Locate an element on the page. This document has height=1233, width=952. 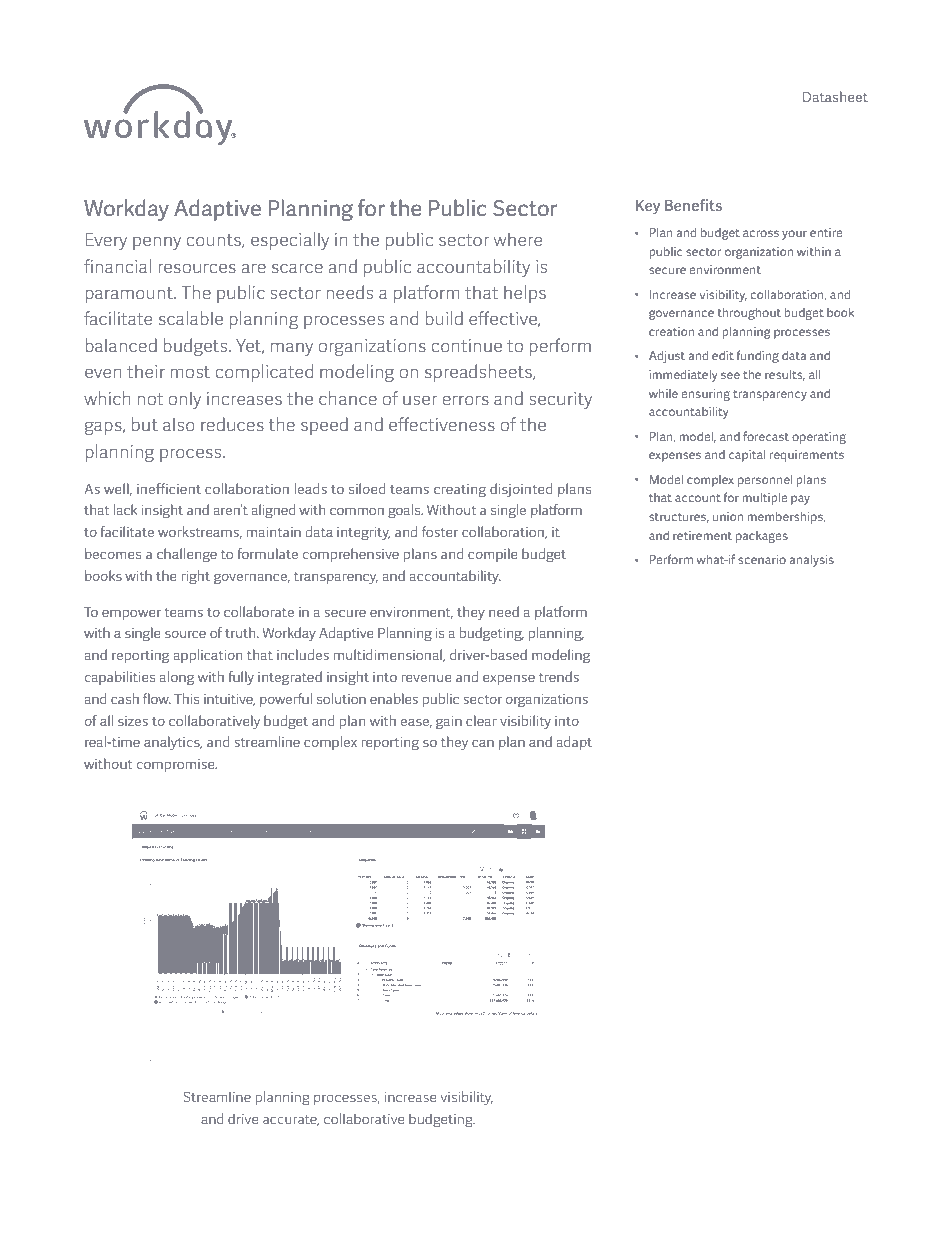
compromise is located at coordinates (176, 765).
